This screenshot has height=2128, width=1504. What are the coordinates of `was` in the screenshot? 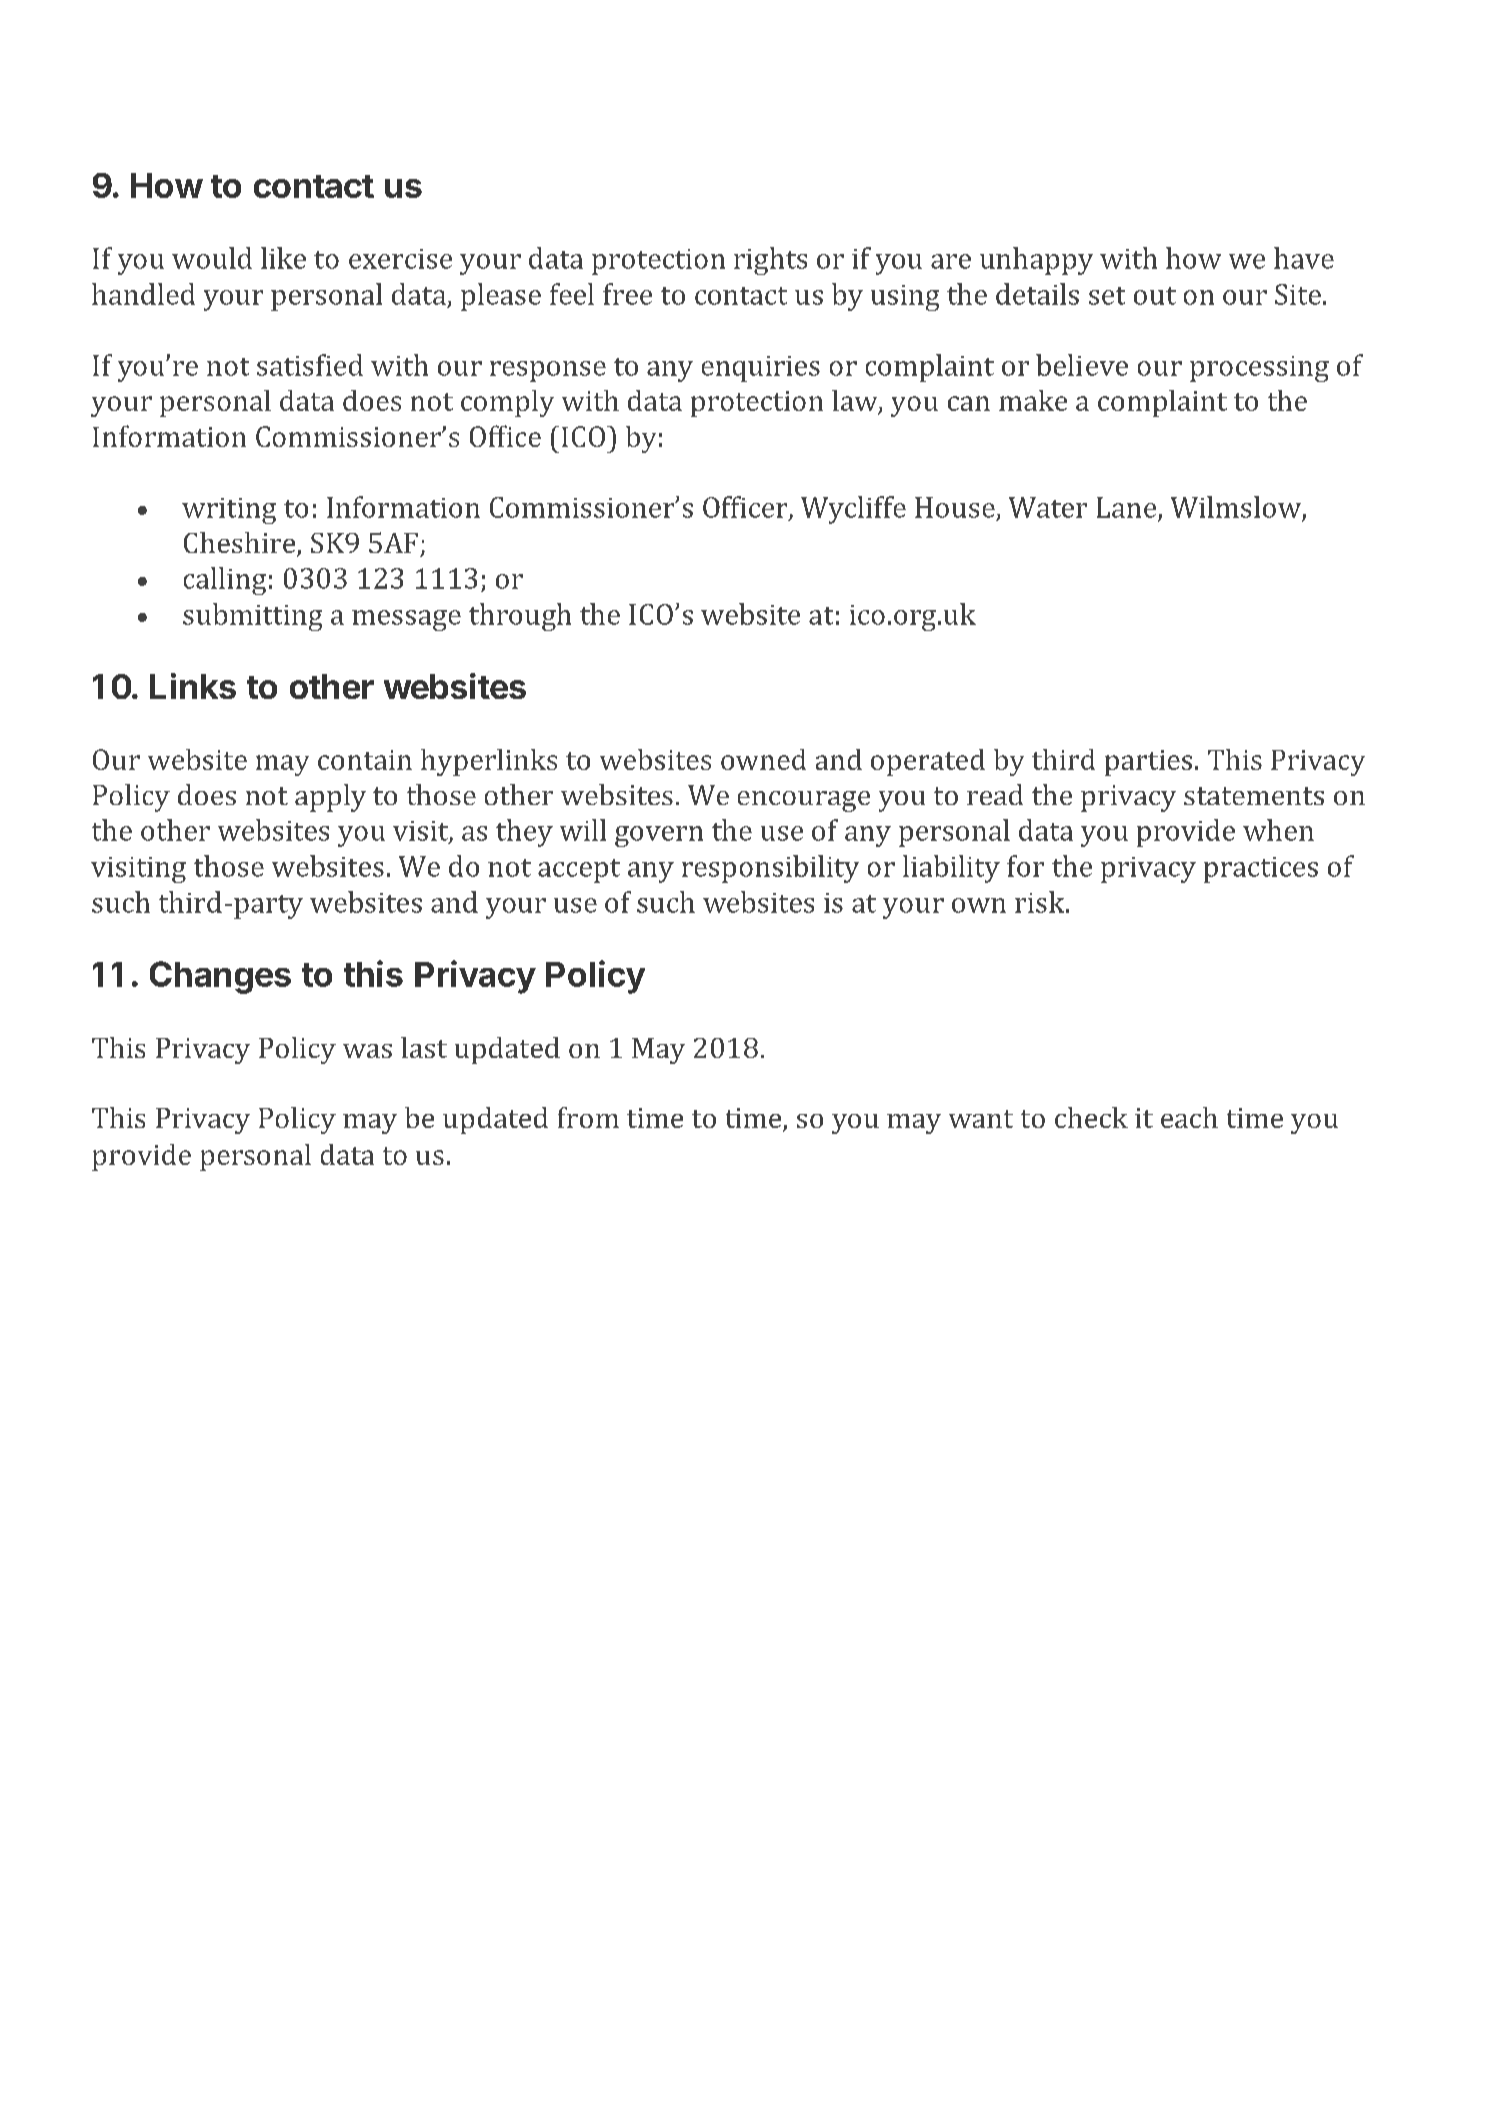 It's located at (367, 1051).
